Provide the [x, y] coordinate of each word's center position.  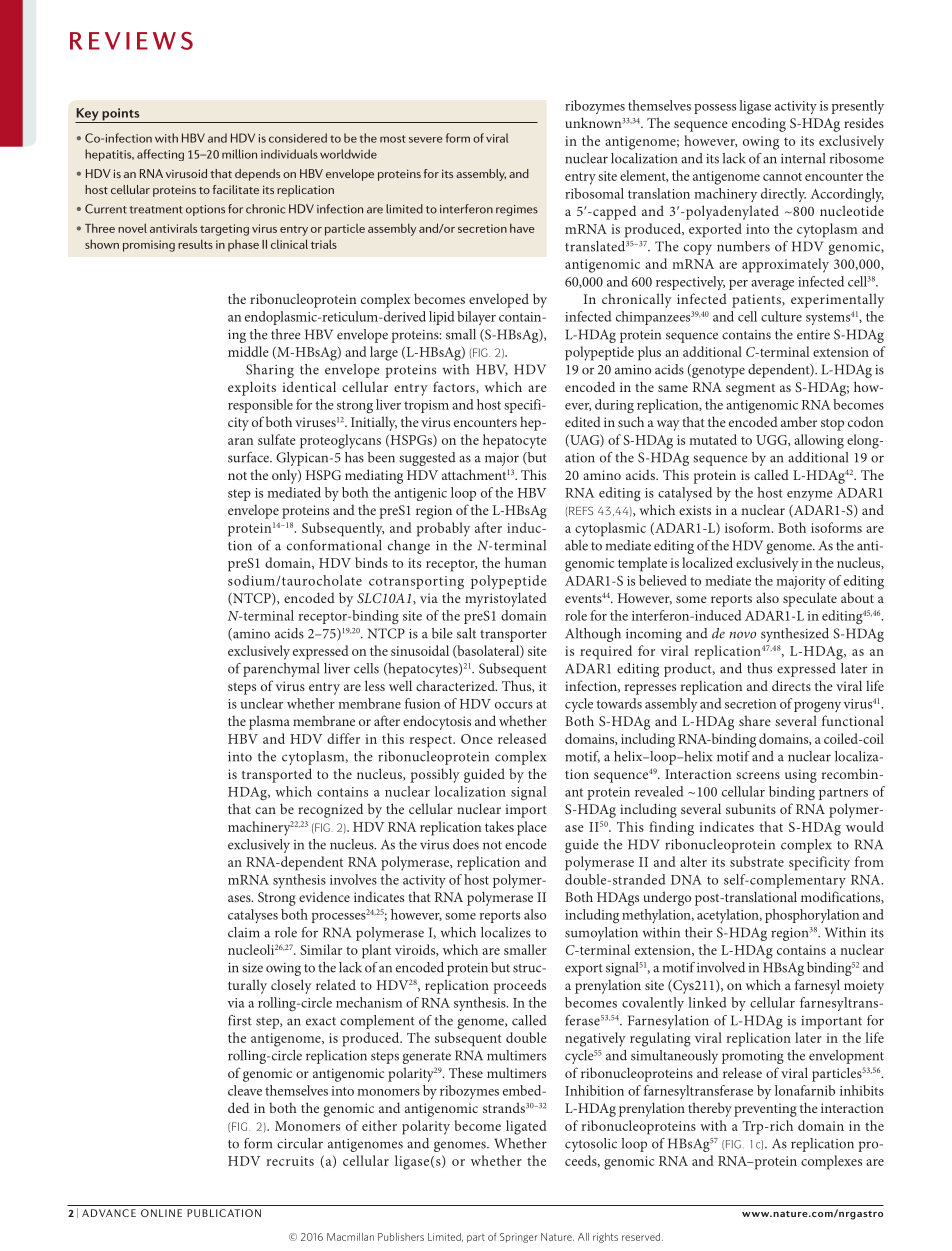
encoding [759, 124]
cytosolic [591, 1145]
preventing [765, 1110]
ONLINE [161, 1213]
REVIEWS [131, 41]
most [393, 139]
